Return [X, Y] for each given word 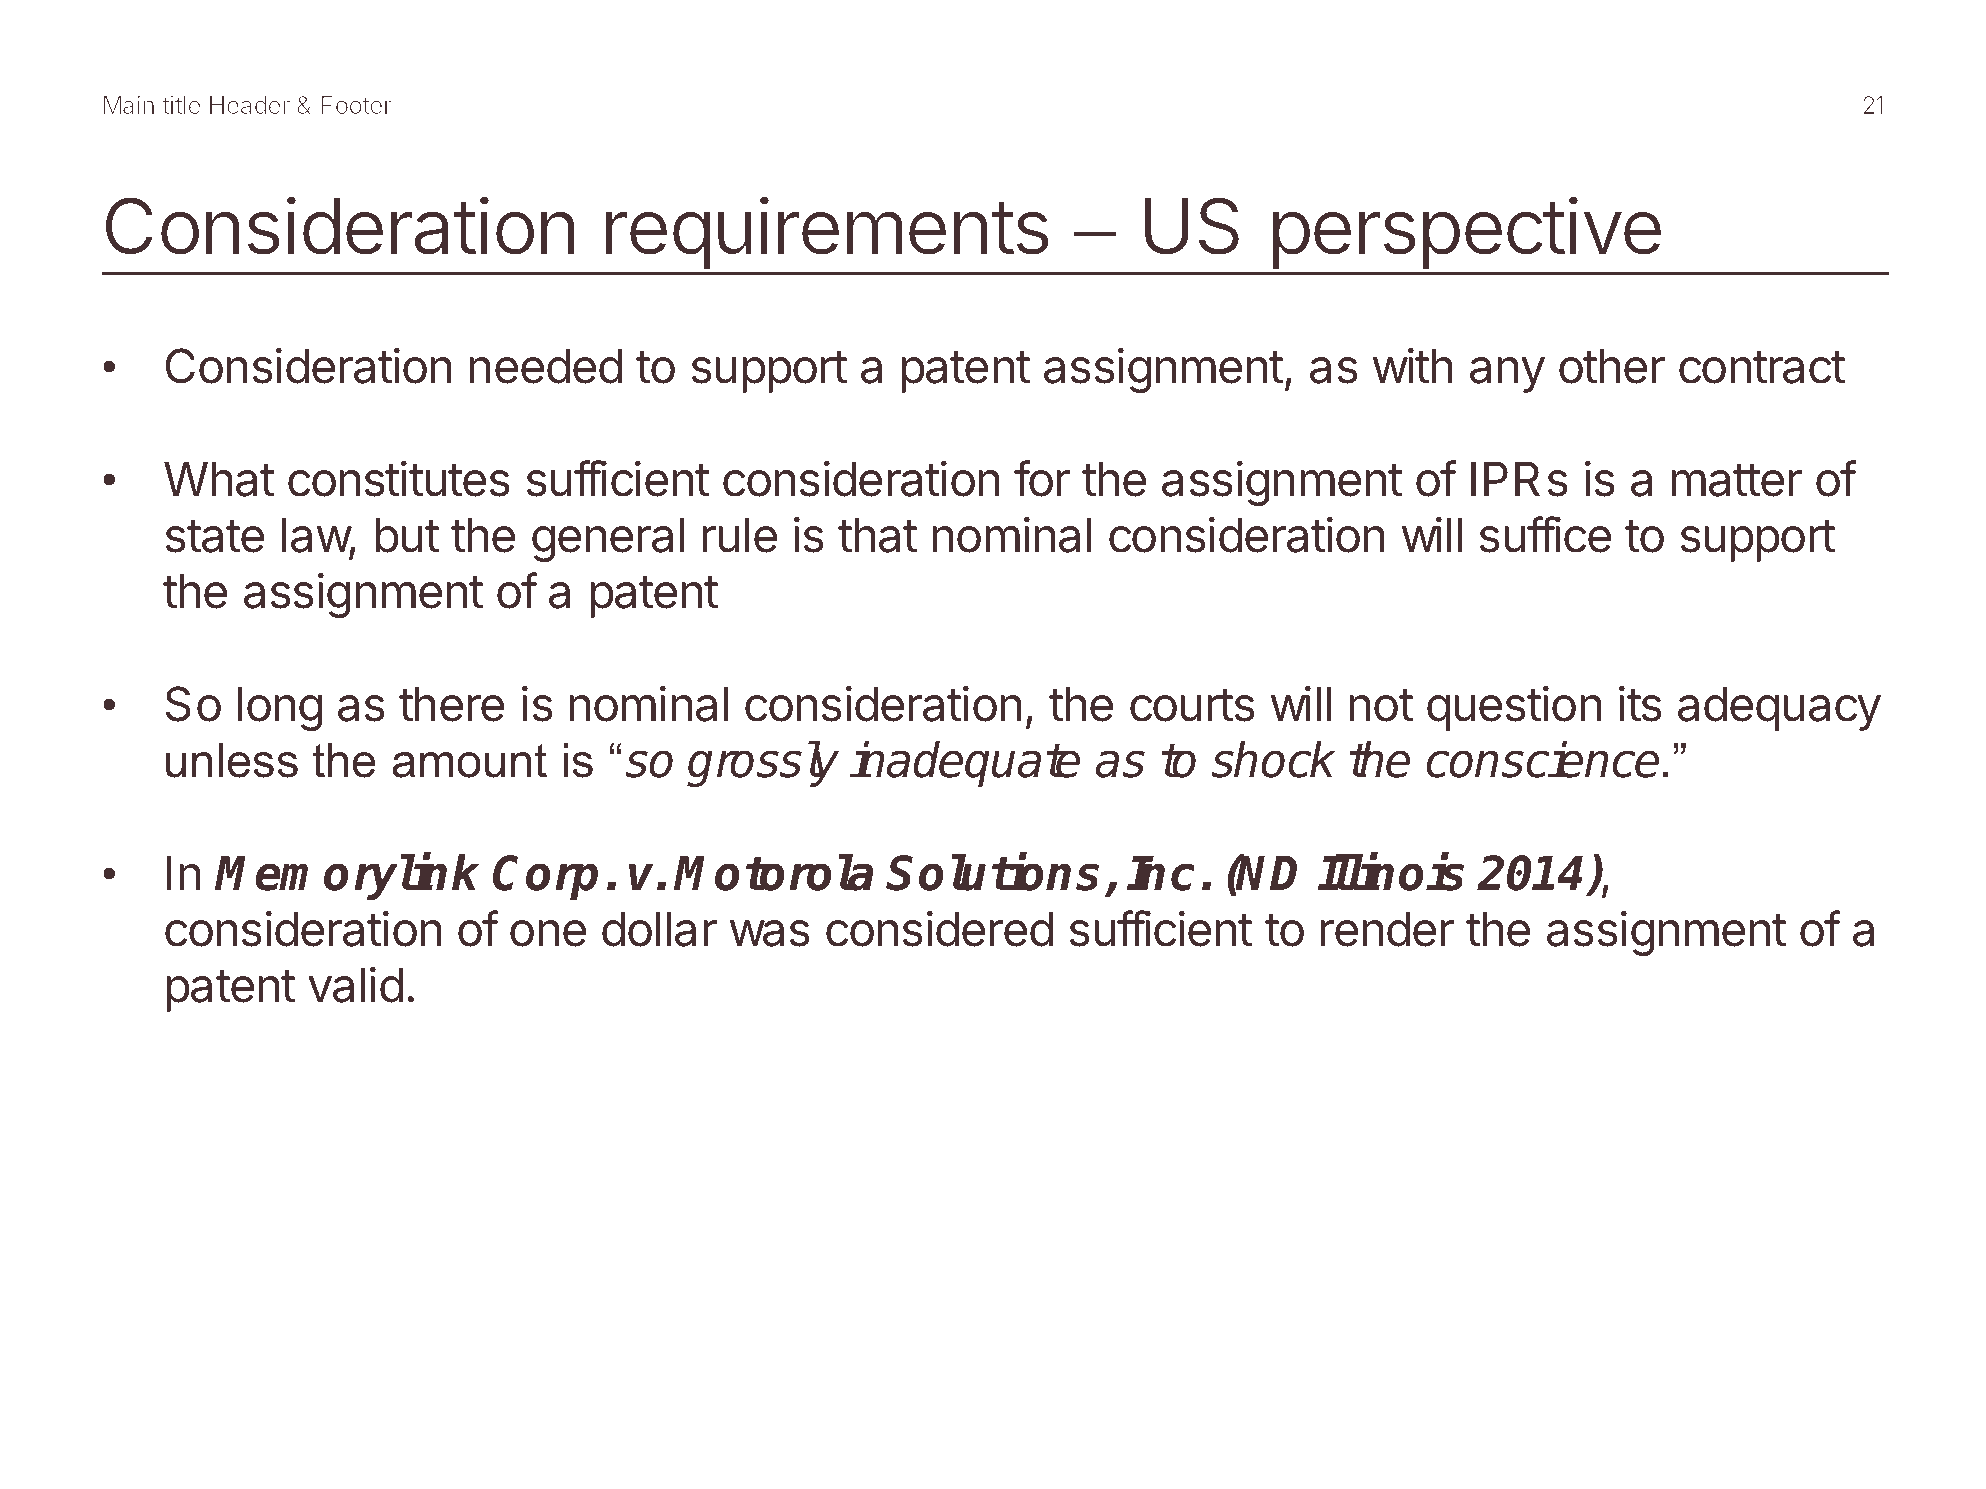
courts [1192, 705]
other [1612, 366]
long [279, 709]
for [1042, 478]
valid [355, 984]
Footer [356, 105]
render [1387, 929]
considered [939, 928]
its [1640, 703]
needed [545, 366]
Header [250, 105]
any [1507, 375]
